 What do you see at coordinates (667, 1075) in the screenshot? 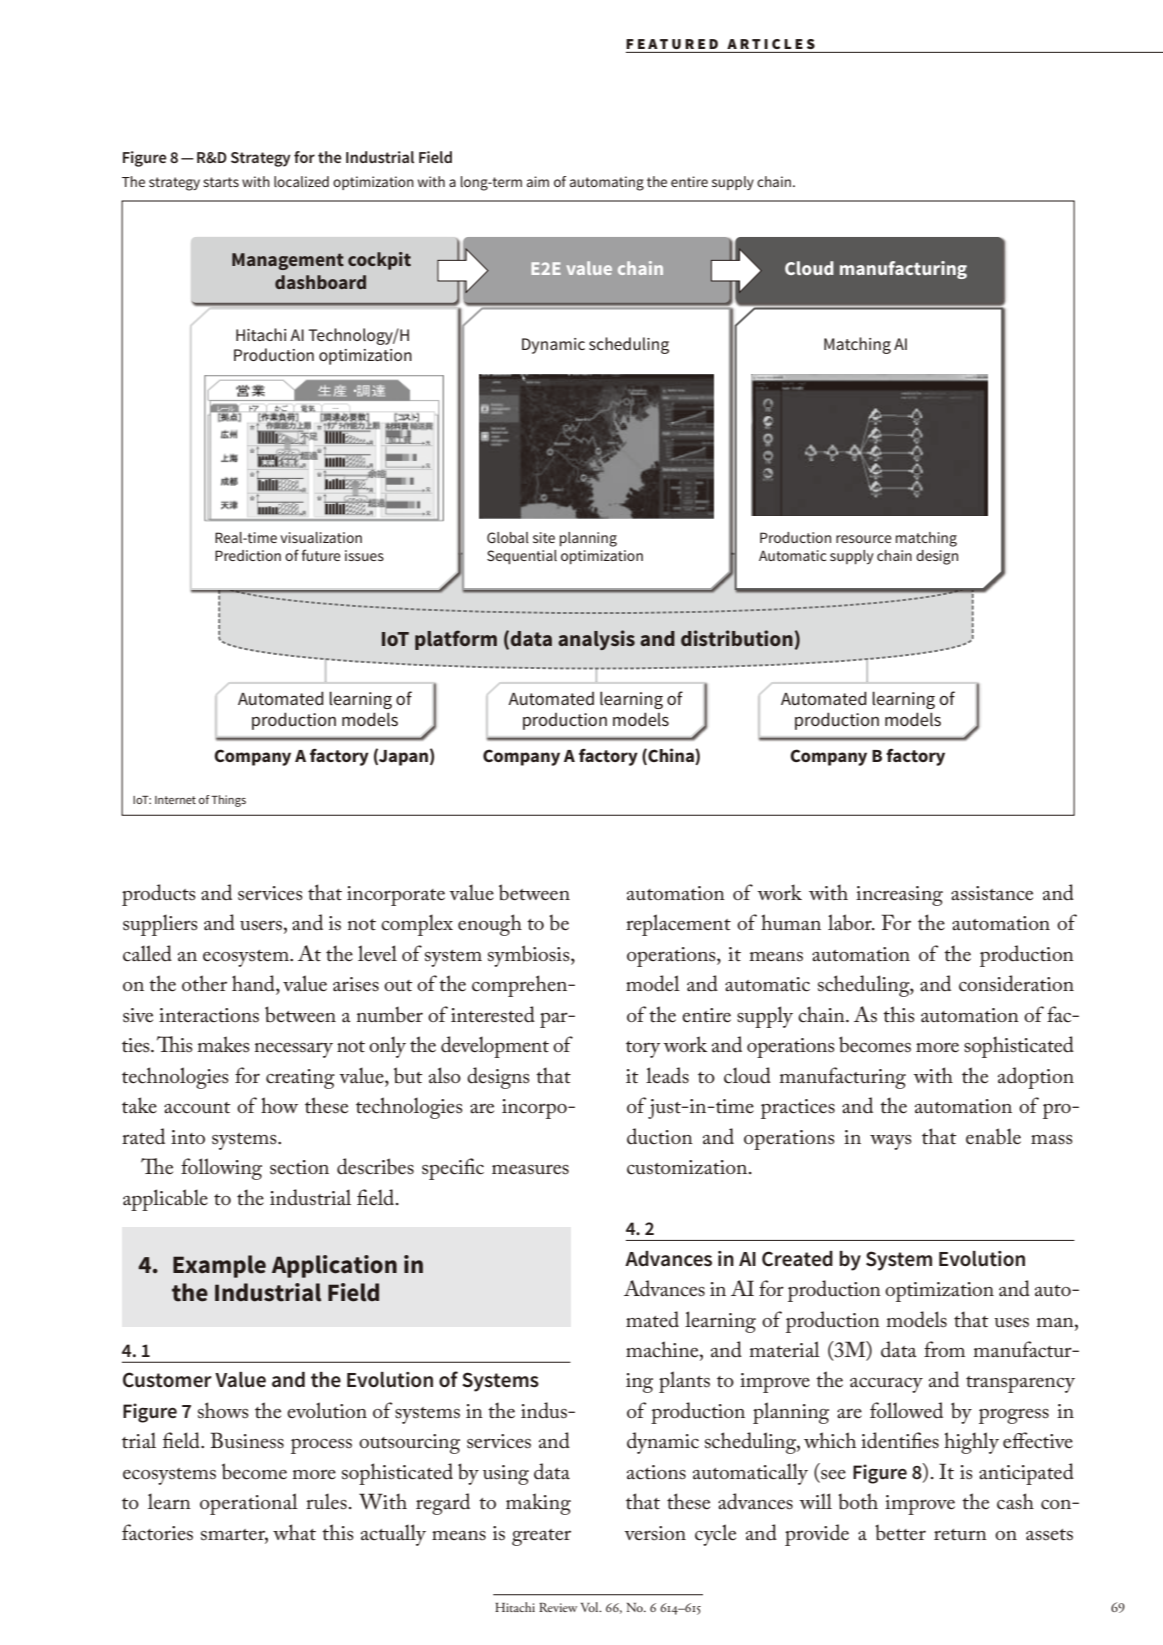
I see `leads` at bounding box center [667, 1075].
